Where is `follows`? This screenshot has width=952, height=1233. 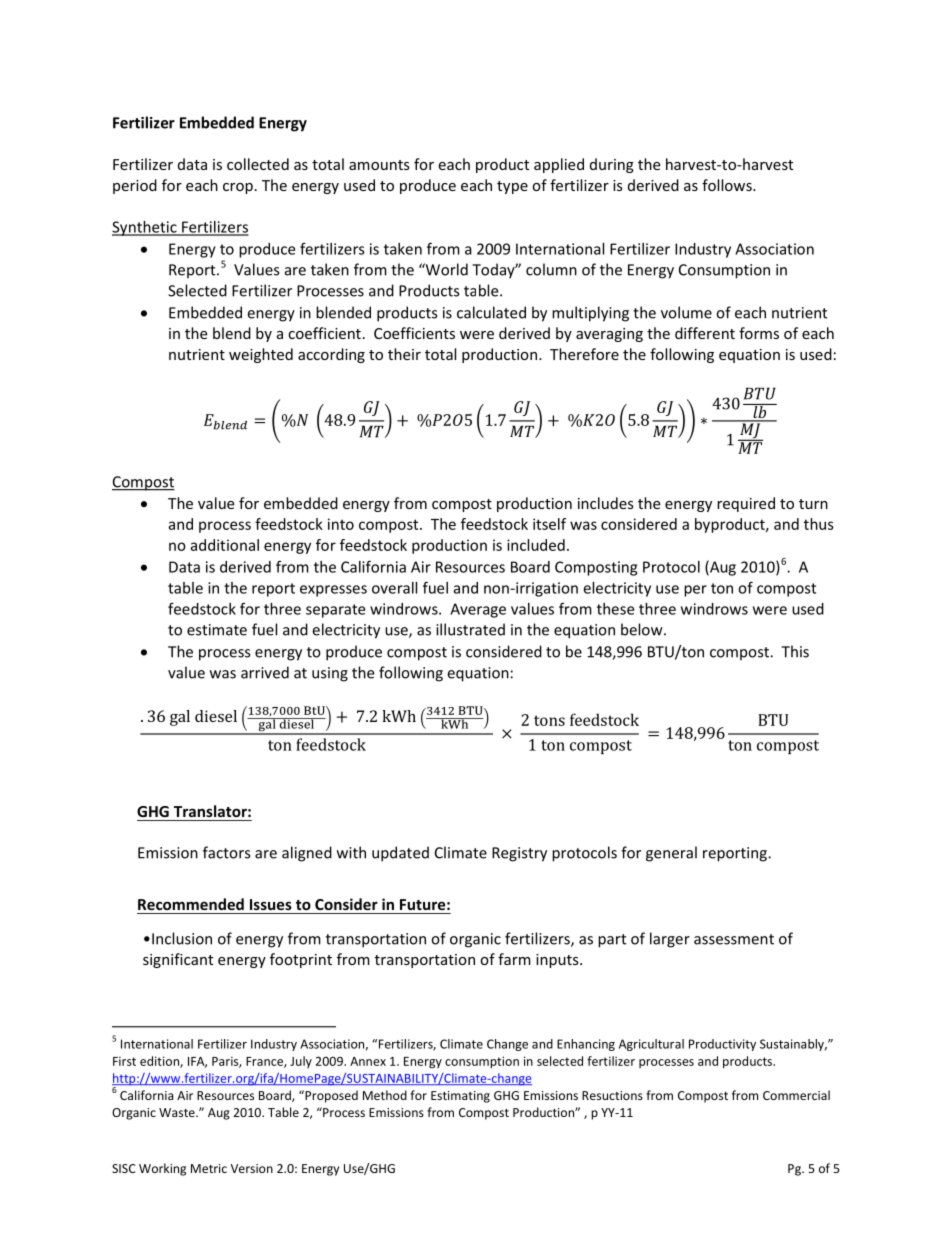
follows is located at coordinates (728, 185).
